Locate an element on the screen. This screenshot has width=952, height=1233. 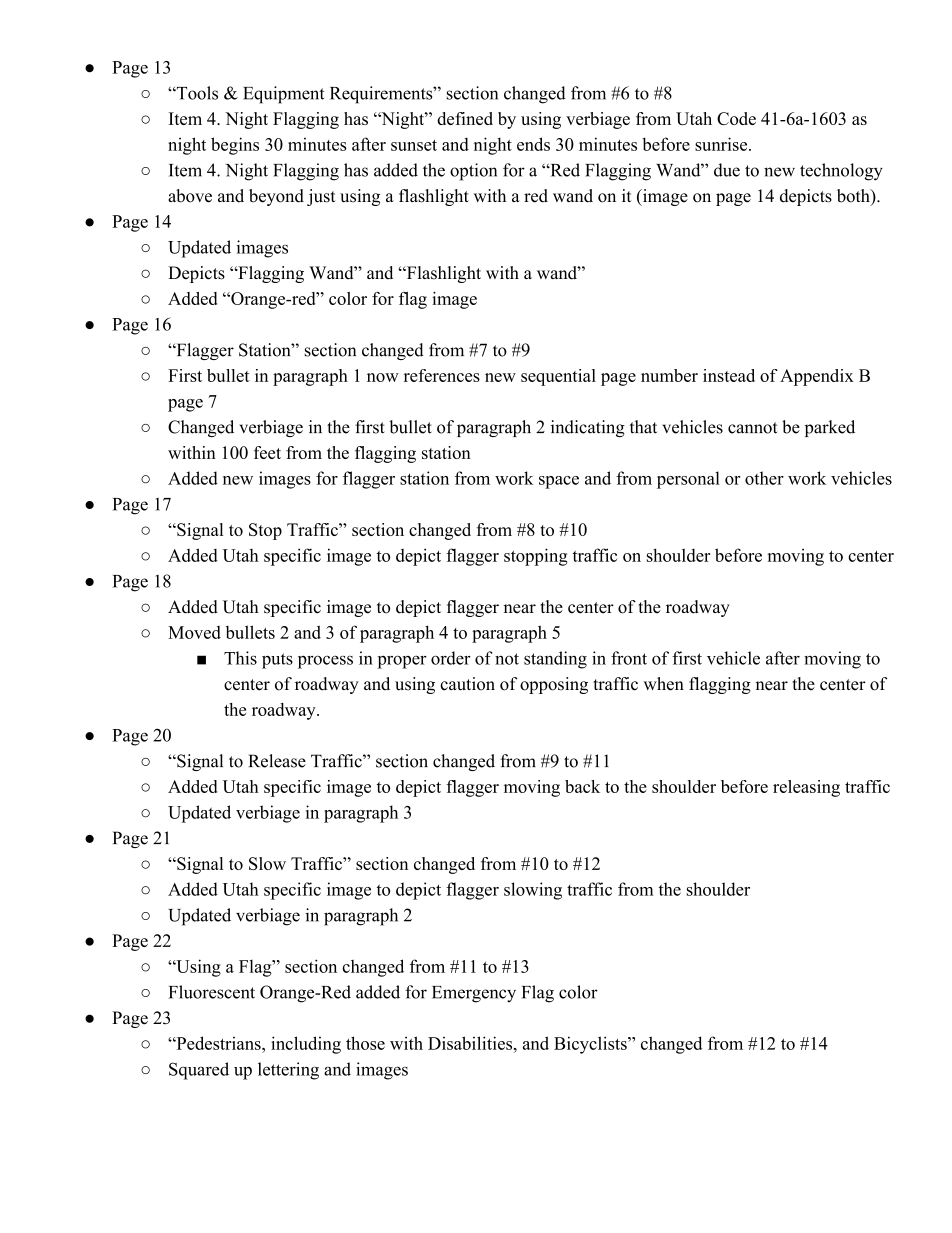
feet is located at coordinates (267, 452).
